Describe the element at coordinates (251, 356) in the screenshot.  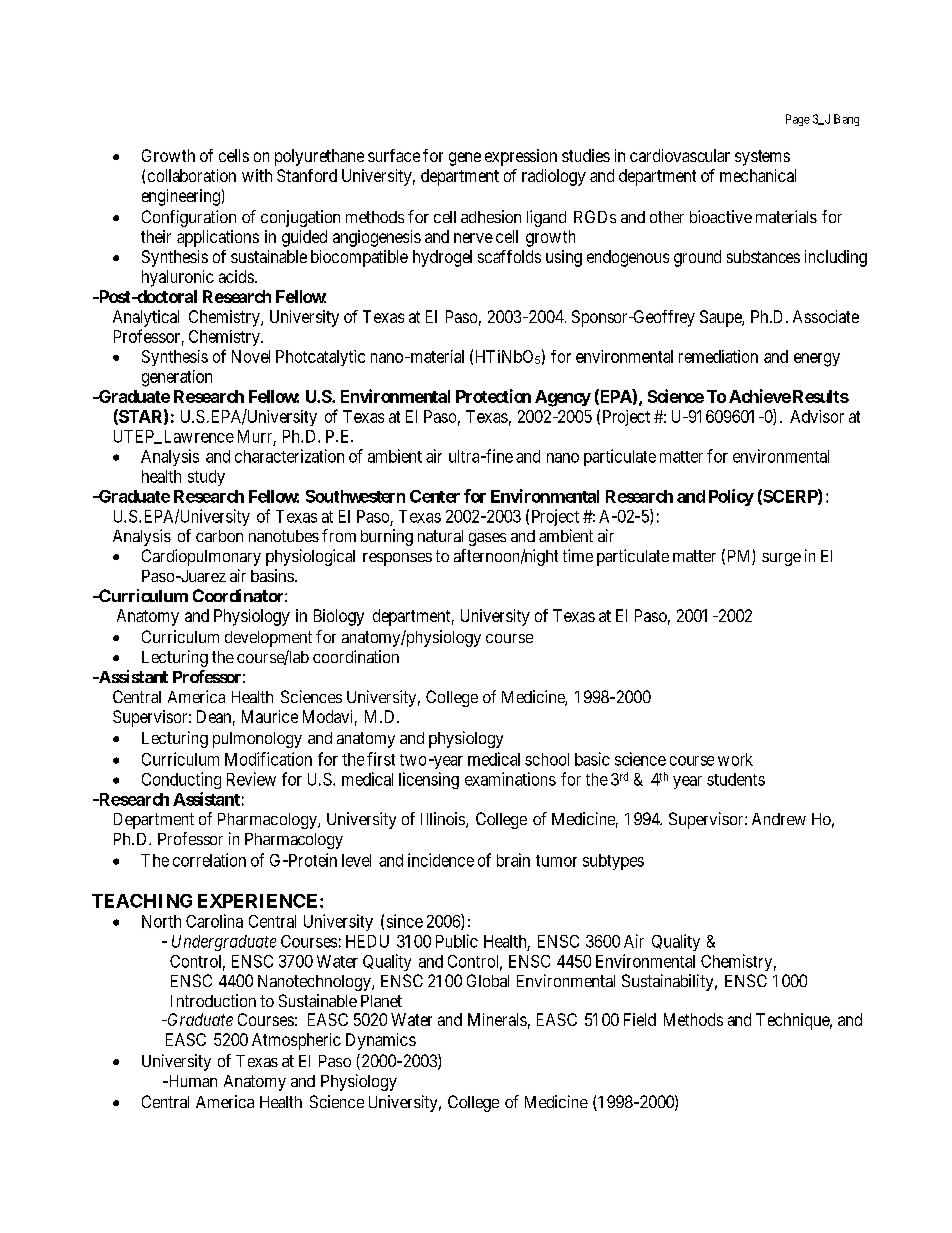
I see `Novel` at that location.
